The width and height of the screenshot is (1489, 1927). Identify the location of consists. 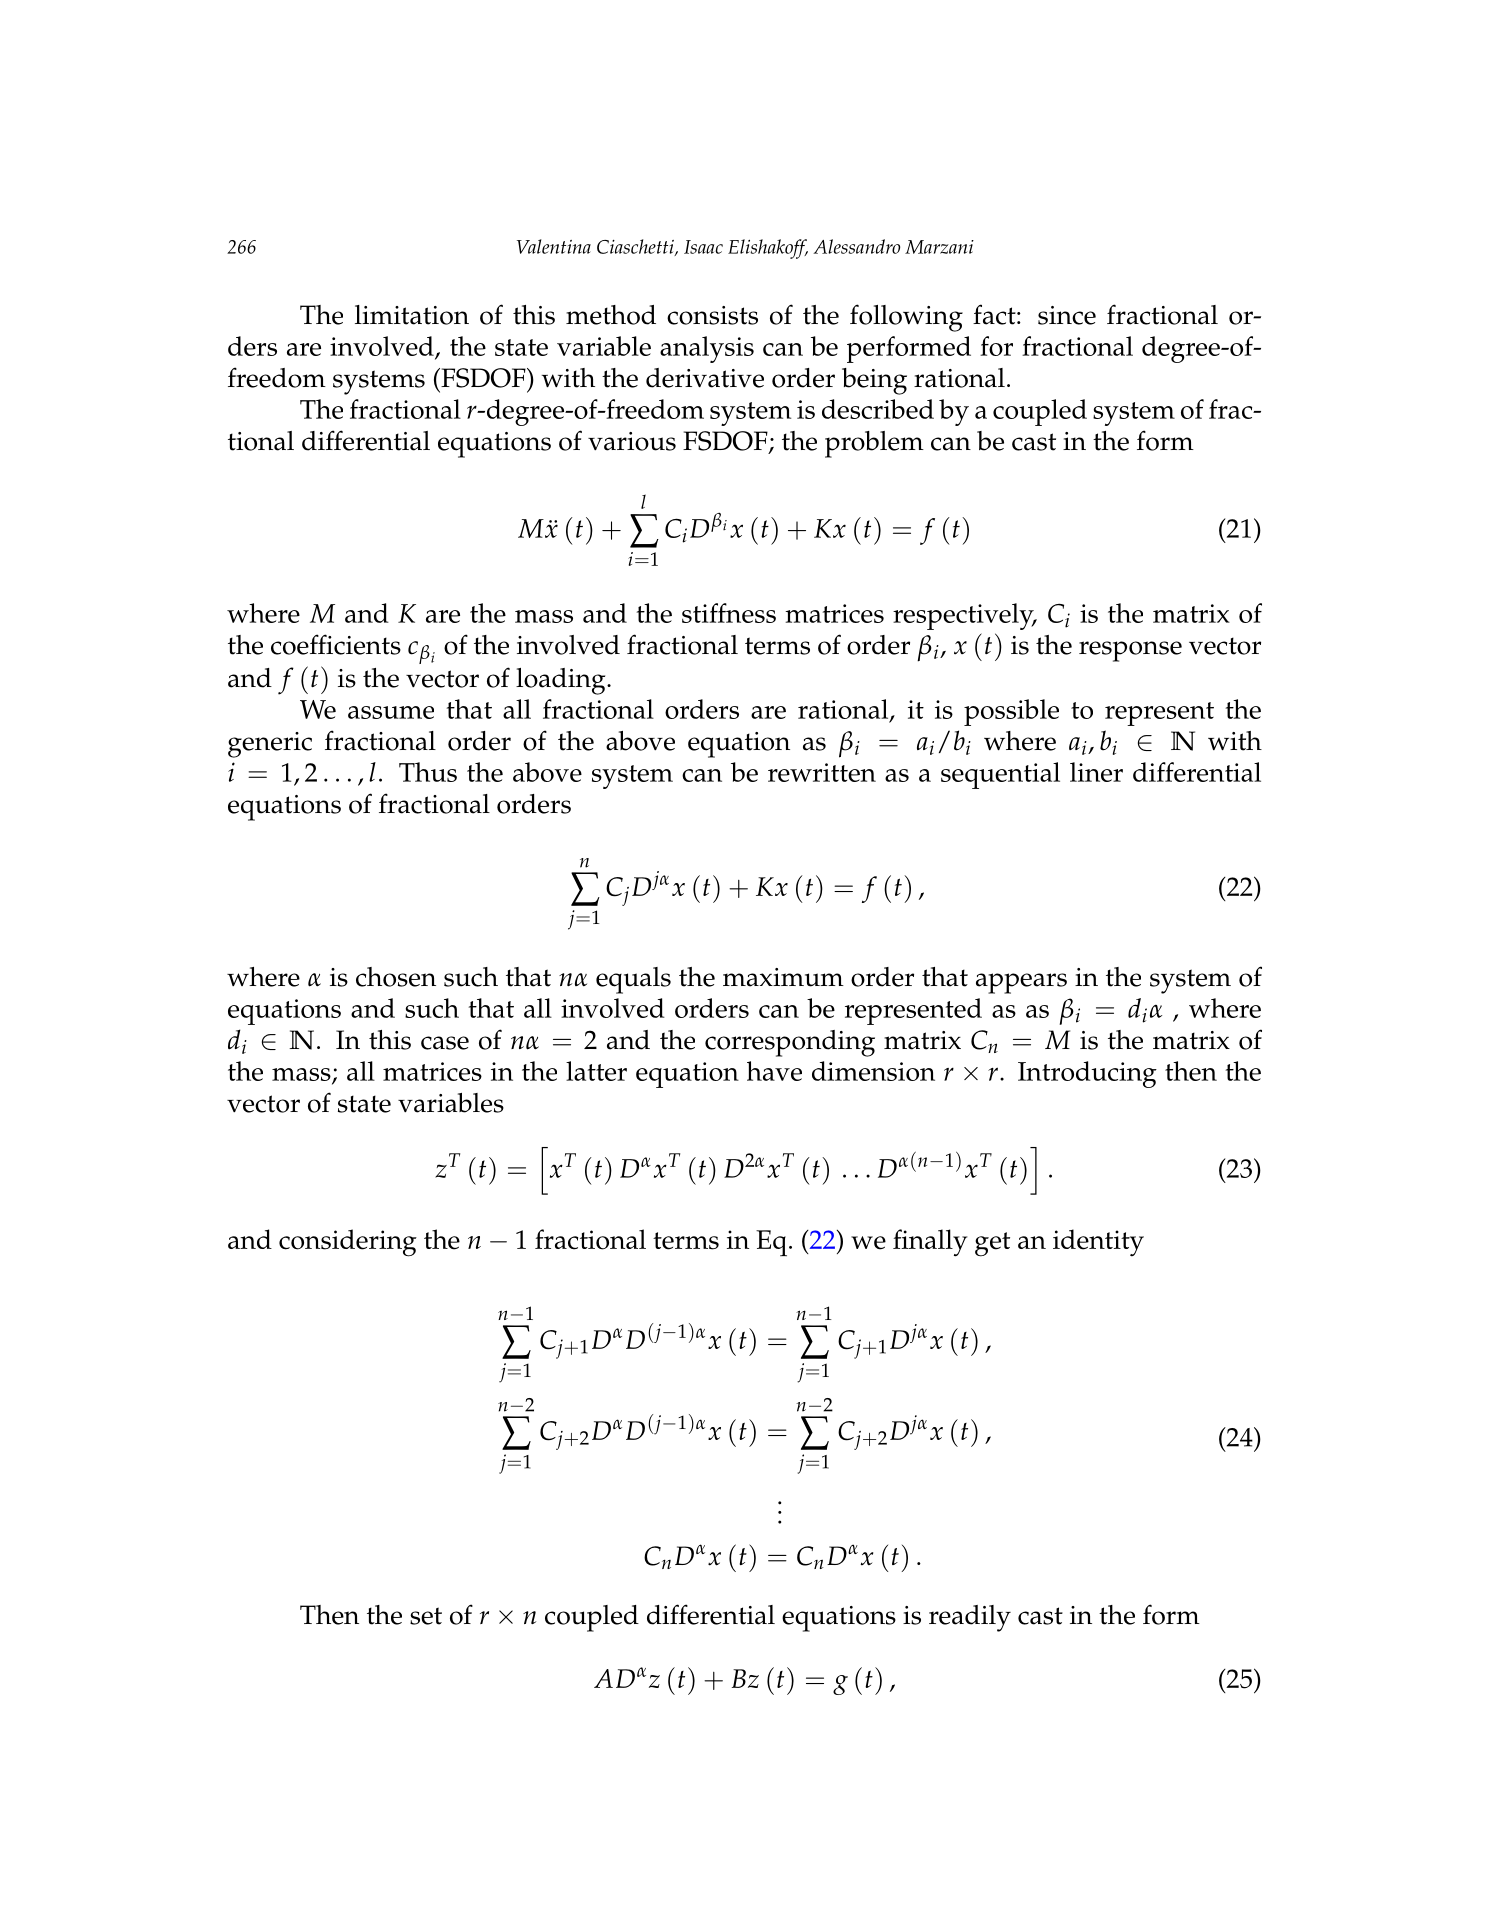
(712, 315).
